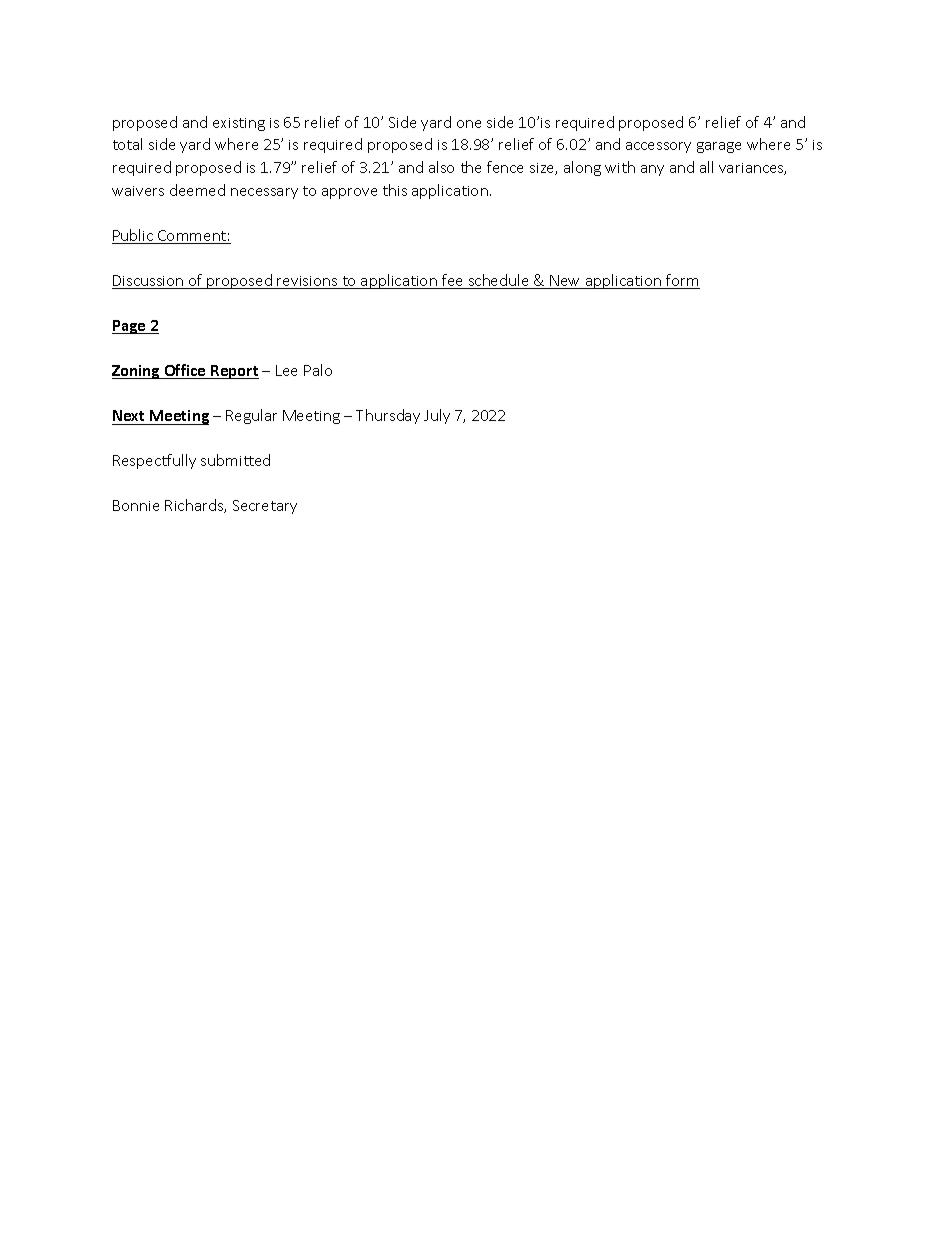 The width and height of the page is (952, 1233). Describe the element at coordinates (437, 416) in the page. I see `July` at that location.
